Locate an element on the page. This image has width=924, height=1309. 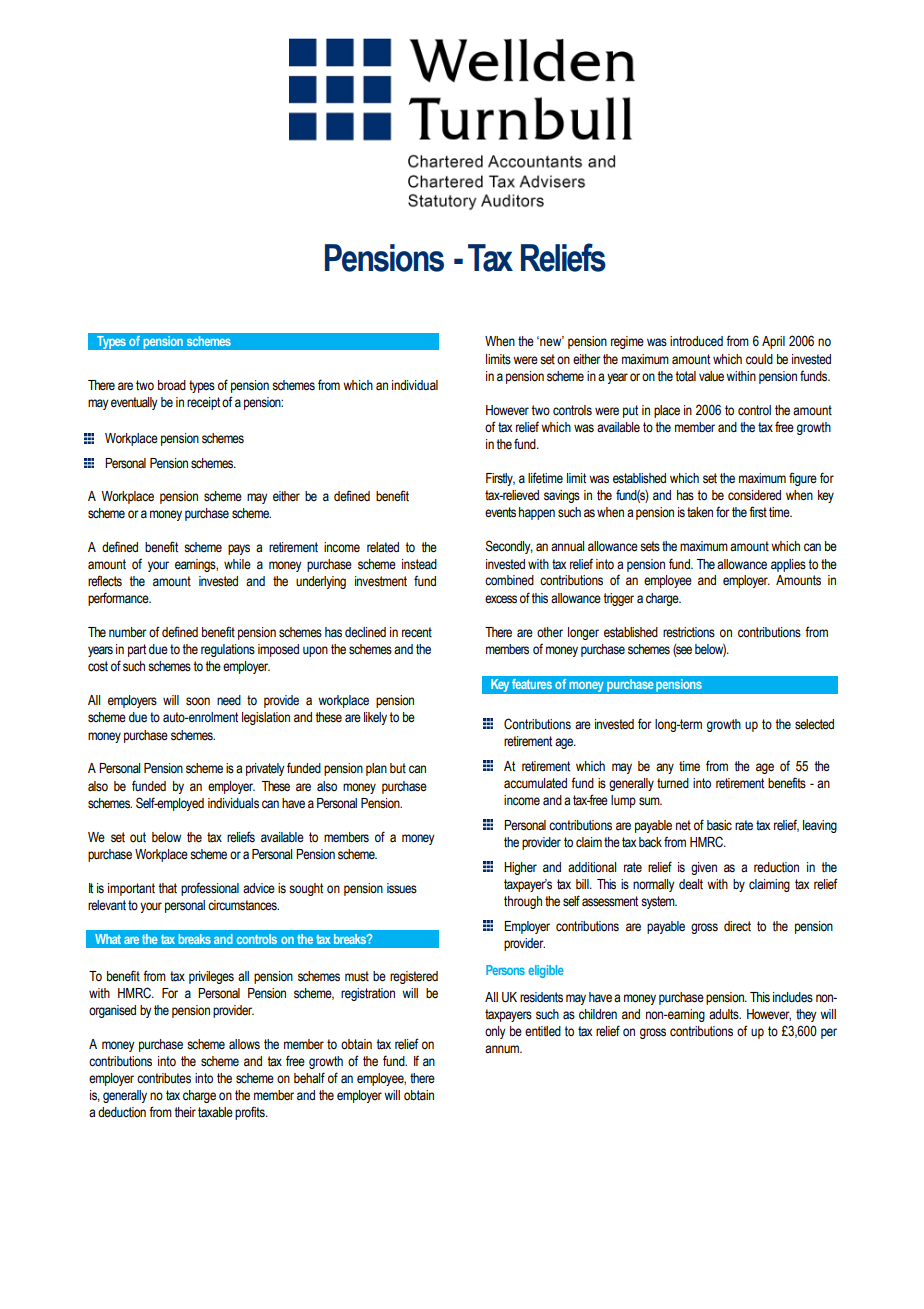
broad is located at coordinates (172, 385).
